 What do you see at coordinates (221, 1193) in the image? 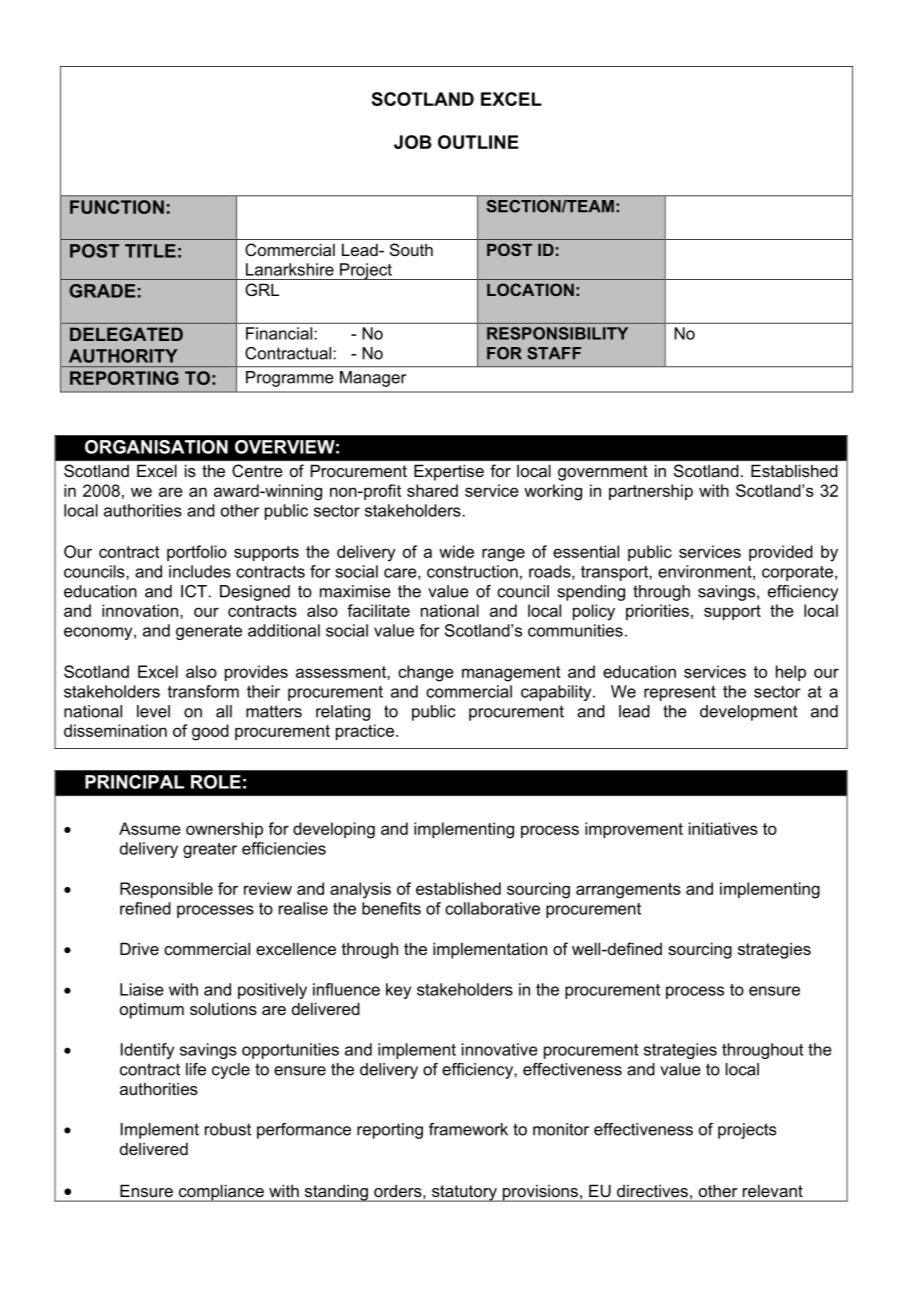
I see `compliance` at bounding box center [221, 1193].
